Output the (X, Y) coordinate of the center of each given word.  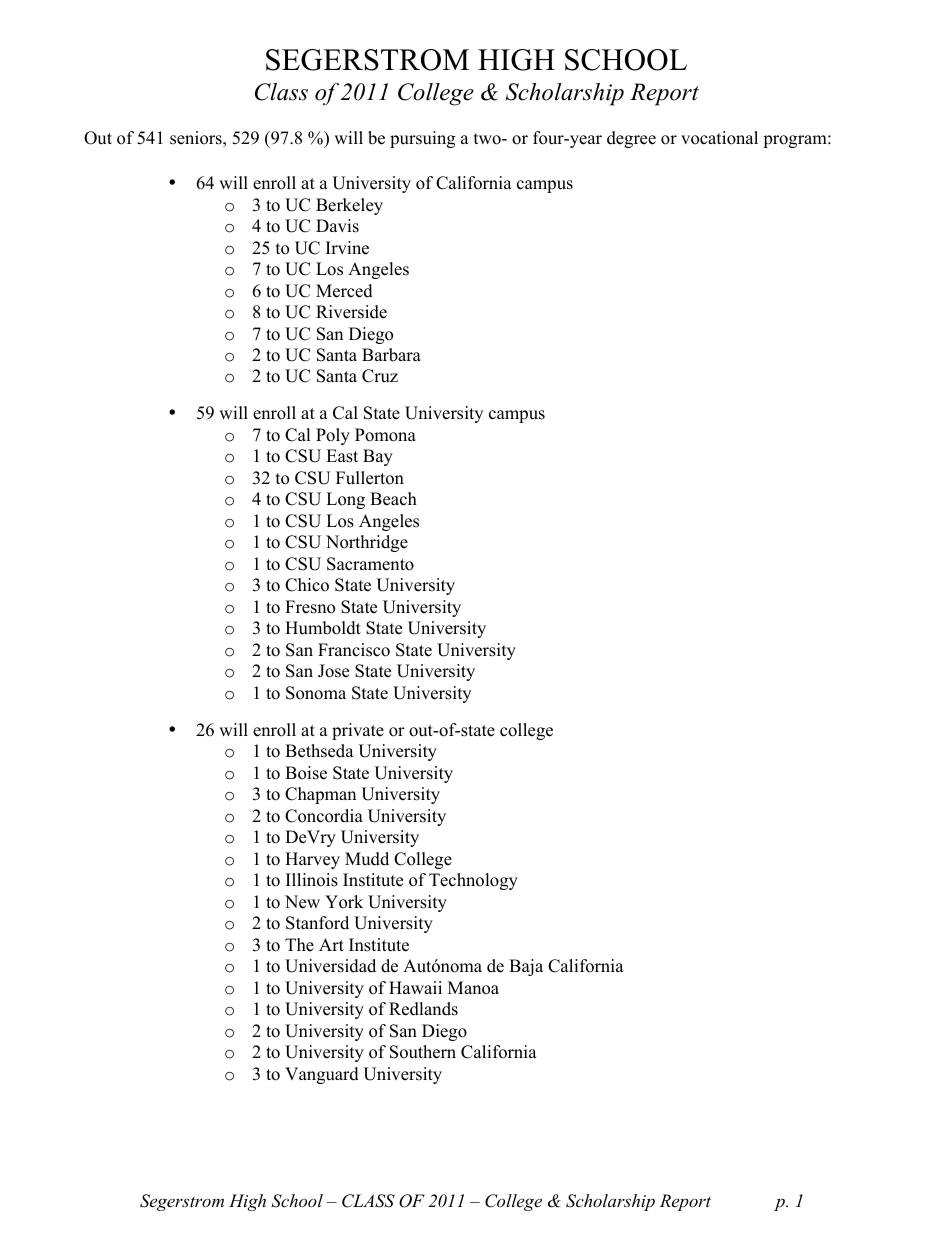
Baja (526, 967)
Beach (393, 499)
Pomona (385, 435)
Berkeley (349, 206)
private (358, 731)
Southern (423, 1052)
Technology (473, 881)
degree (631, 139)
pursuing (422, 139)
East (342, 456)
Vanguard (322, 1075)
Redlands (423, 1009)
